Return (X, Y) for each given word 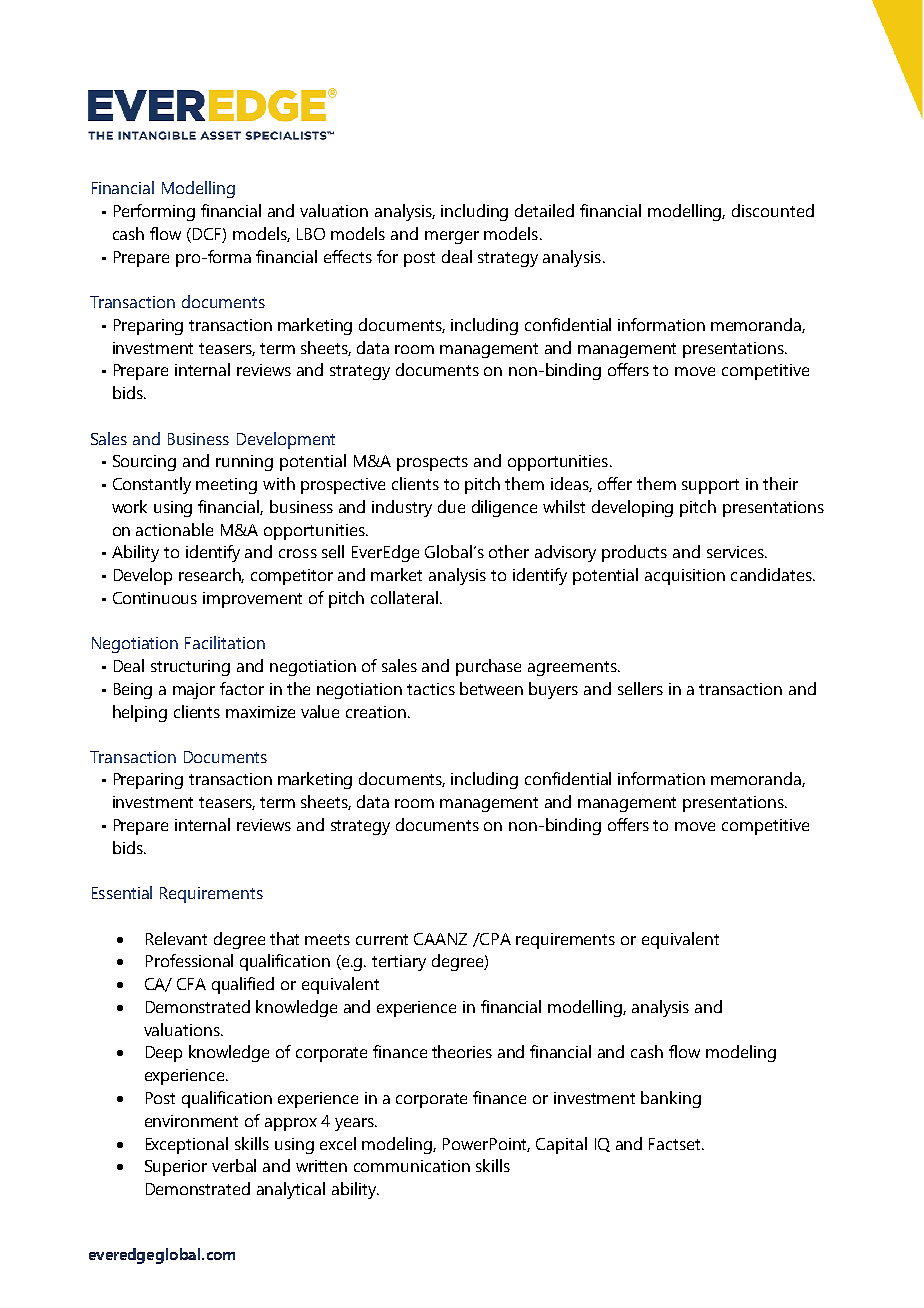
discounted (773, 210)
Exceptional (187, 1145)
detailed (544, 210)
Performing (154, 212)
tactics (431, 689)
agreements (573, 668)
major (194, 691)
